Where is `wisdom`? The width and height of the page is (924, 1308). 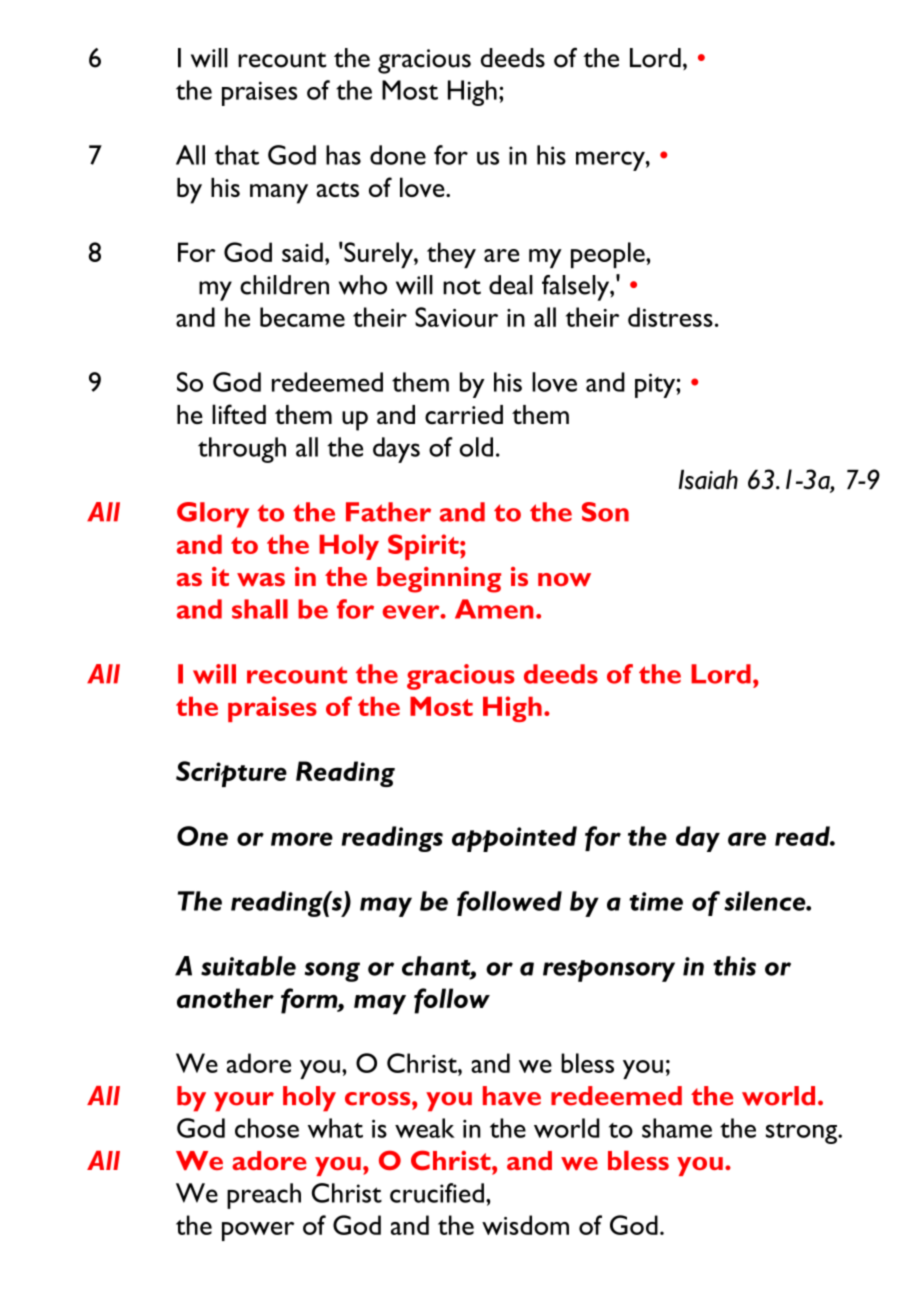
wisdom is located at coordinates (525, 1225).
